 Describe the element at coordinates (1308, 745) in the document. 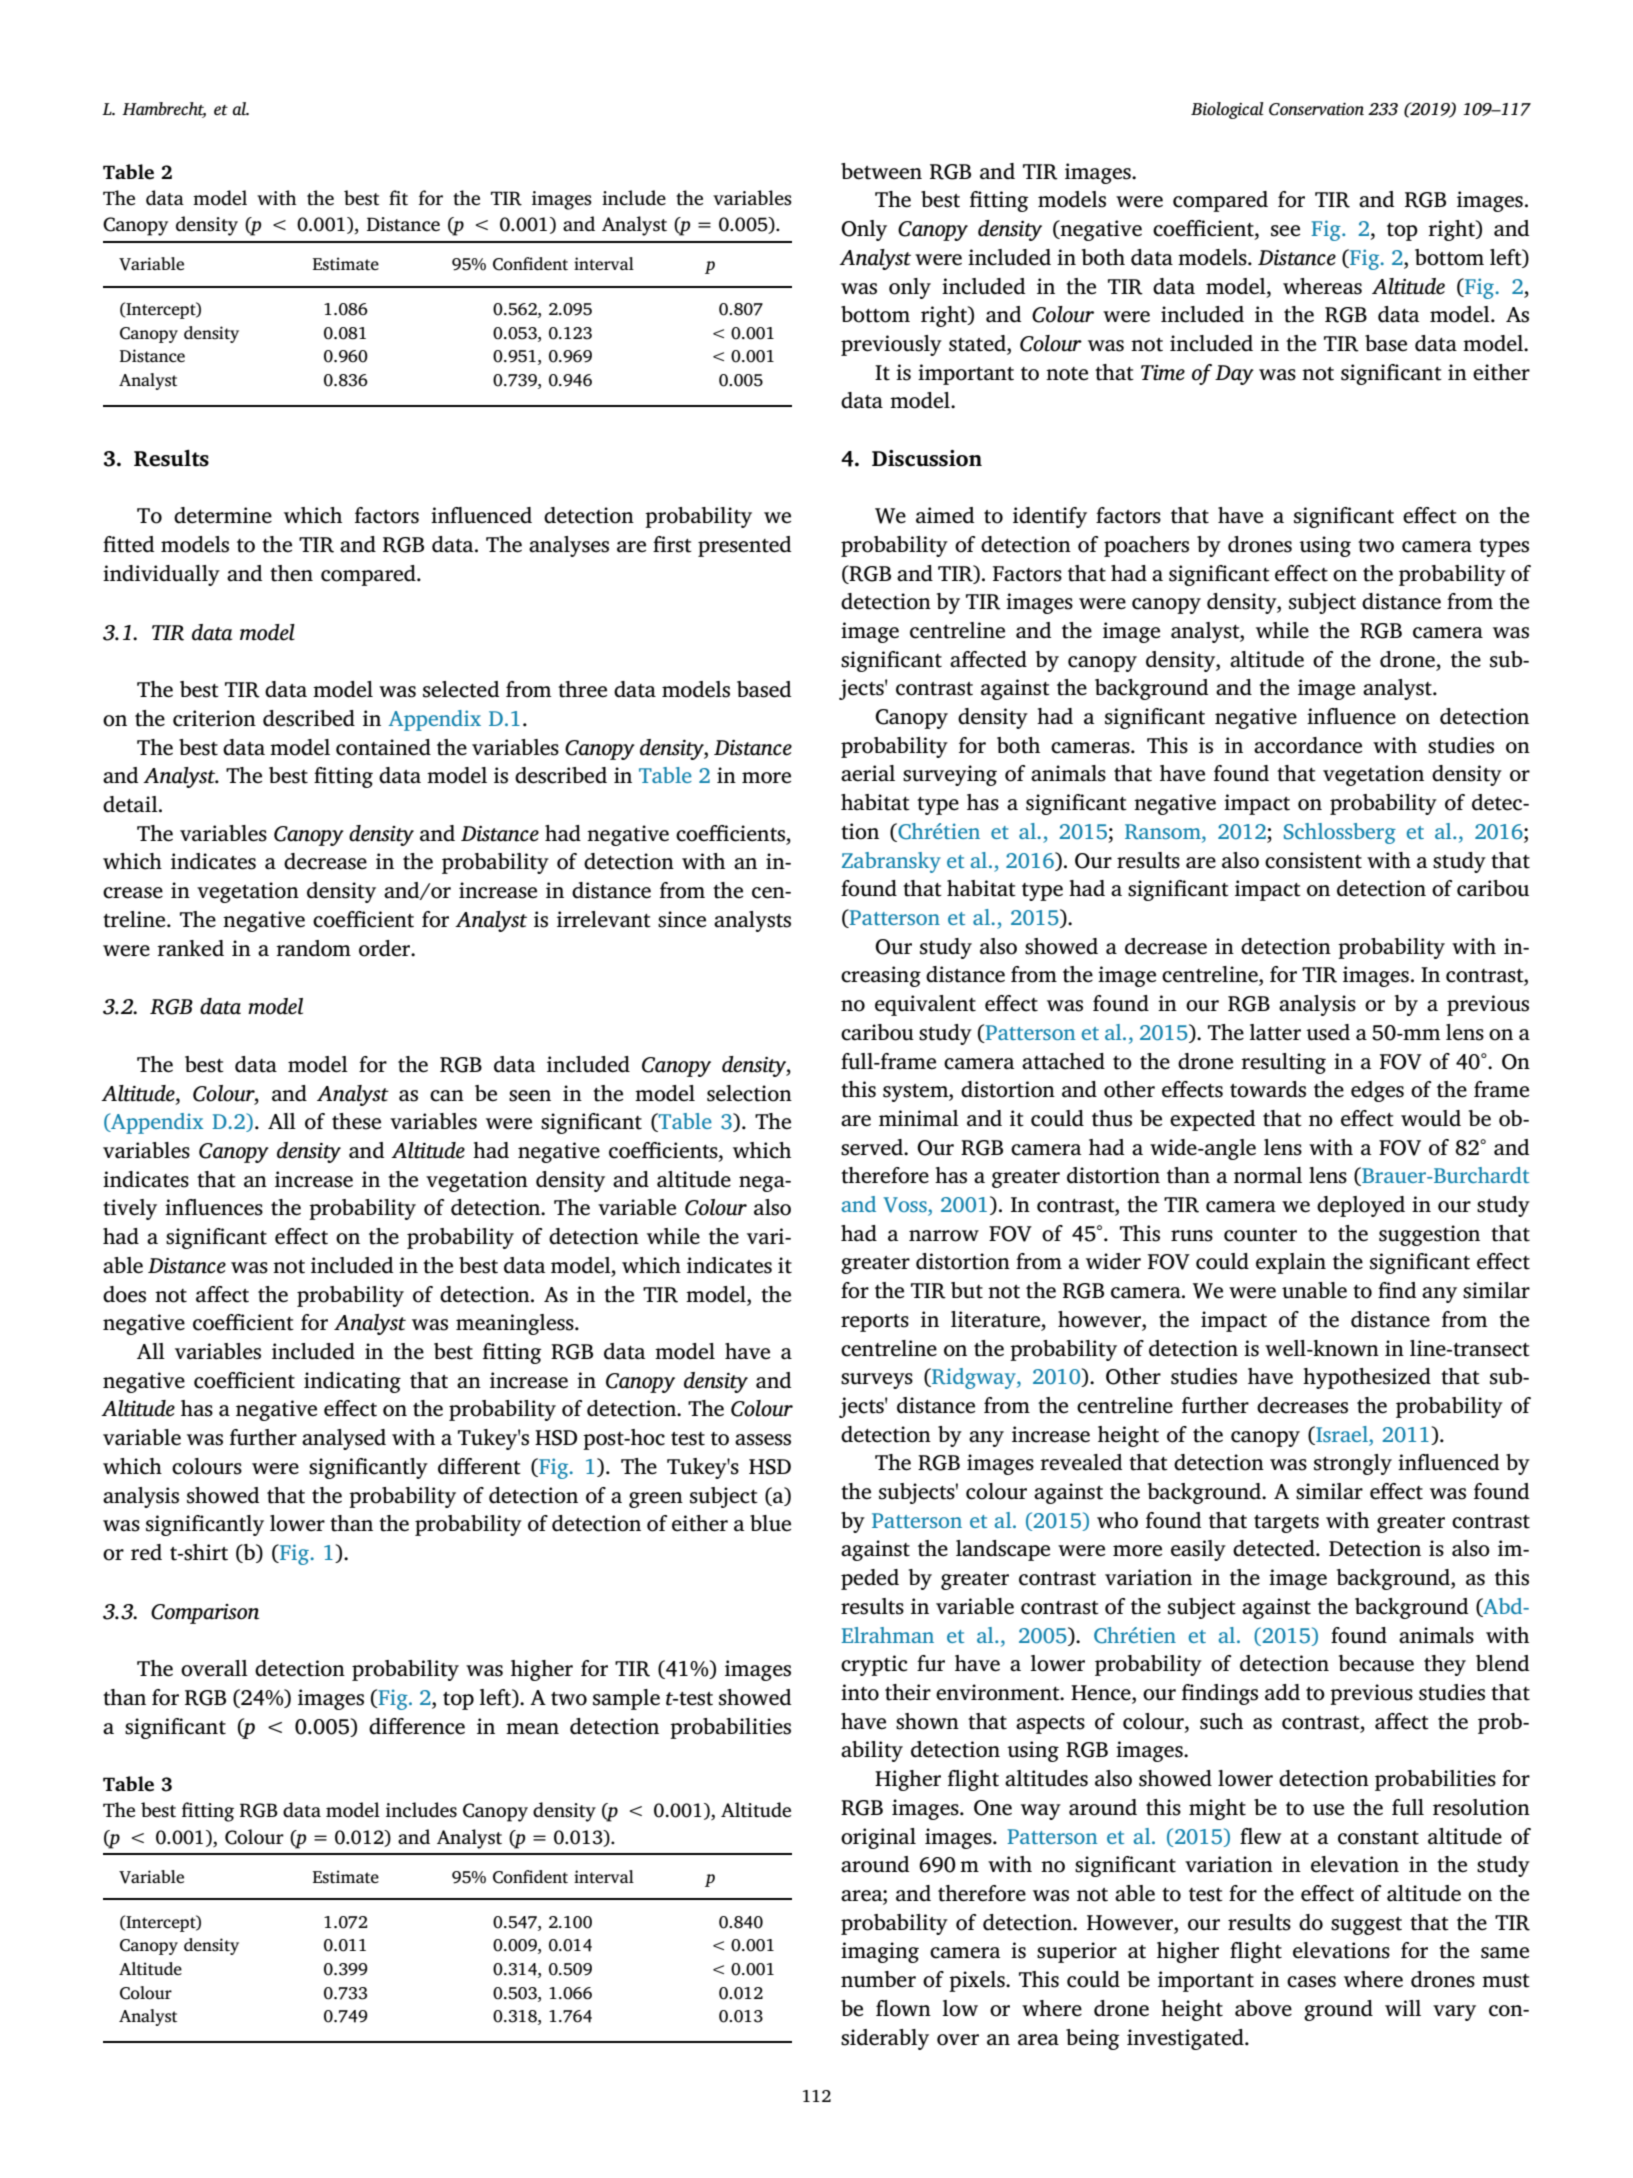

I see `accordance` at that location.
